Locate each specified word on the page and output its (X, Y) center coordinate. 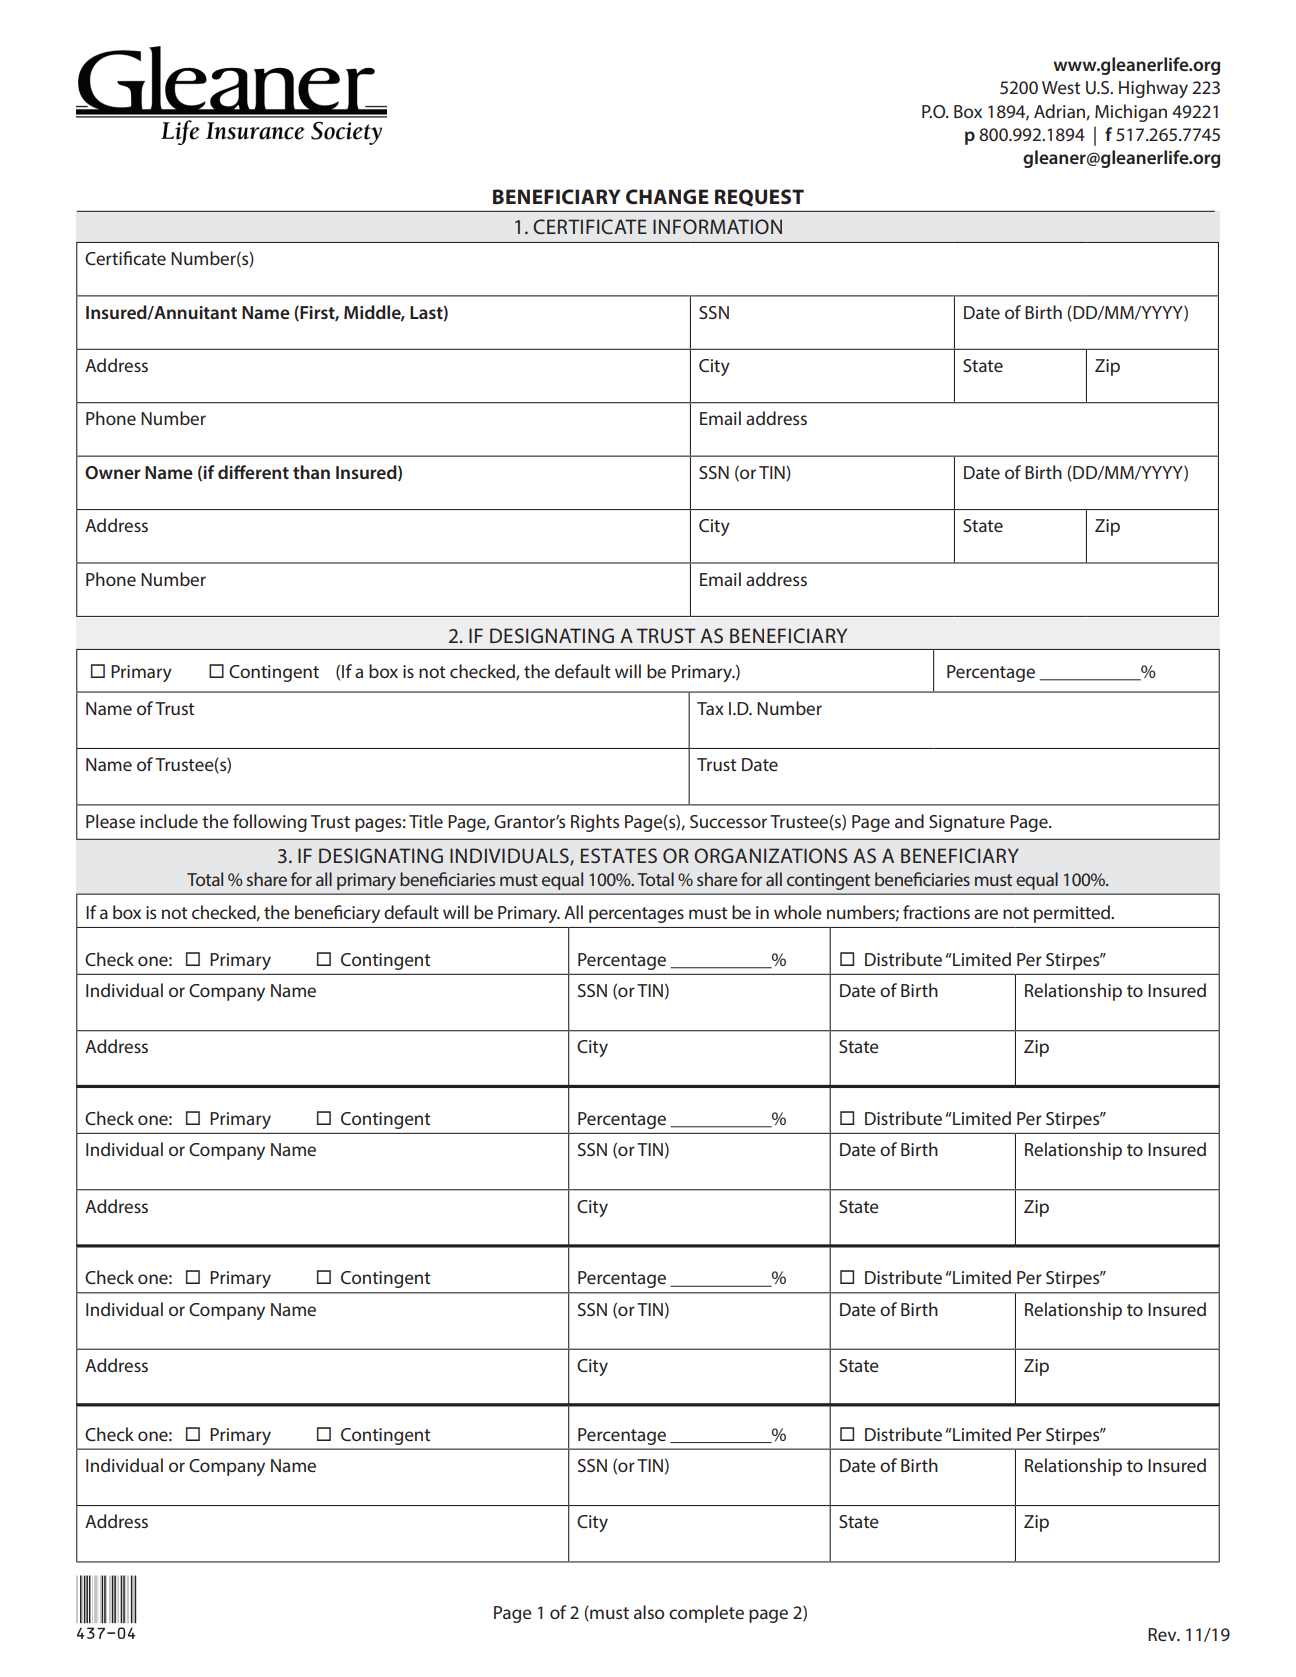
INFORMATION (717, 226)
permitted (1073, 914)
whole (798, 912)
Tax (710, 708)
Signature (967, 823)
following (270, 823)
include (169, 821)
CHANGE (667, 197)
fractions (936, 912)
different (253, 472)
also (649, 1612)
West (1061, 87)
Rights (595, 823)
